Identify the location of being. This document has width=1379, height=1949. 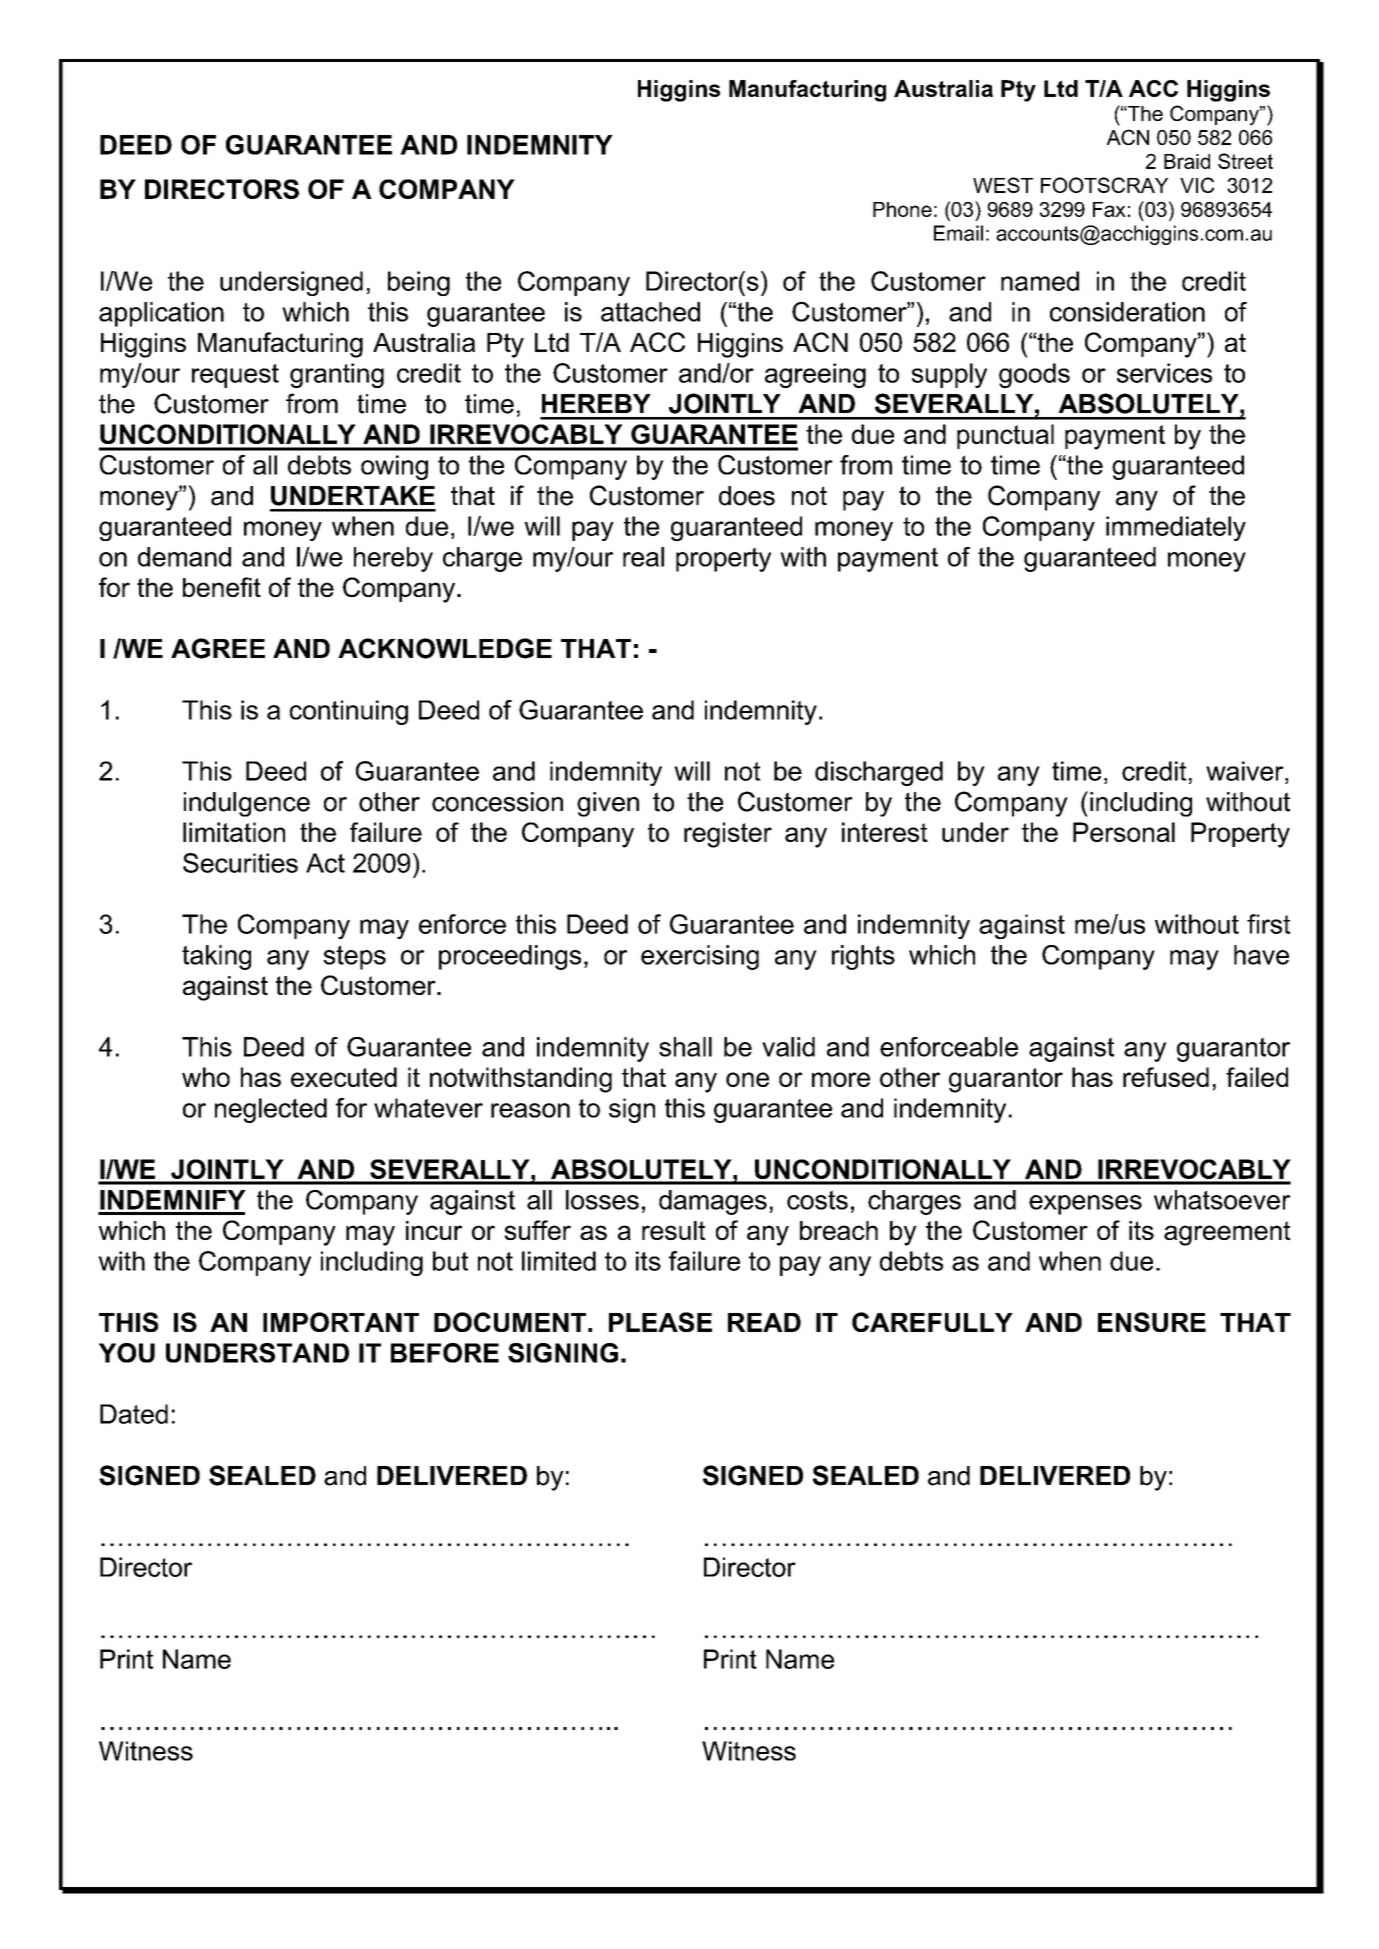
(419, 283).
